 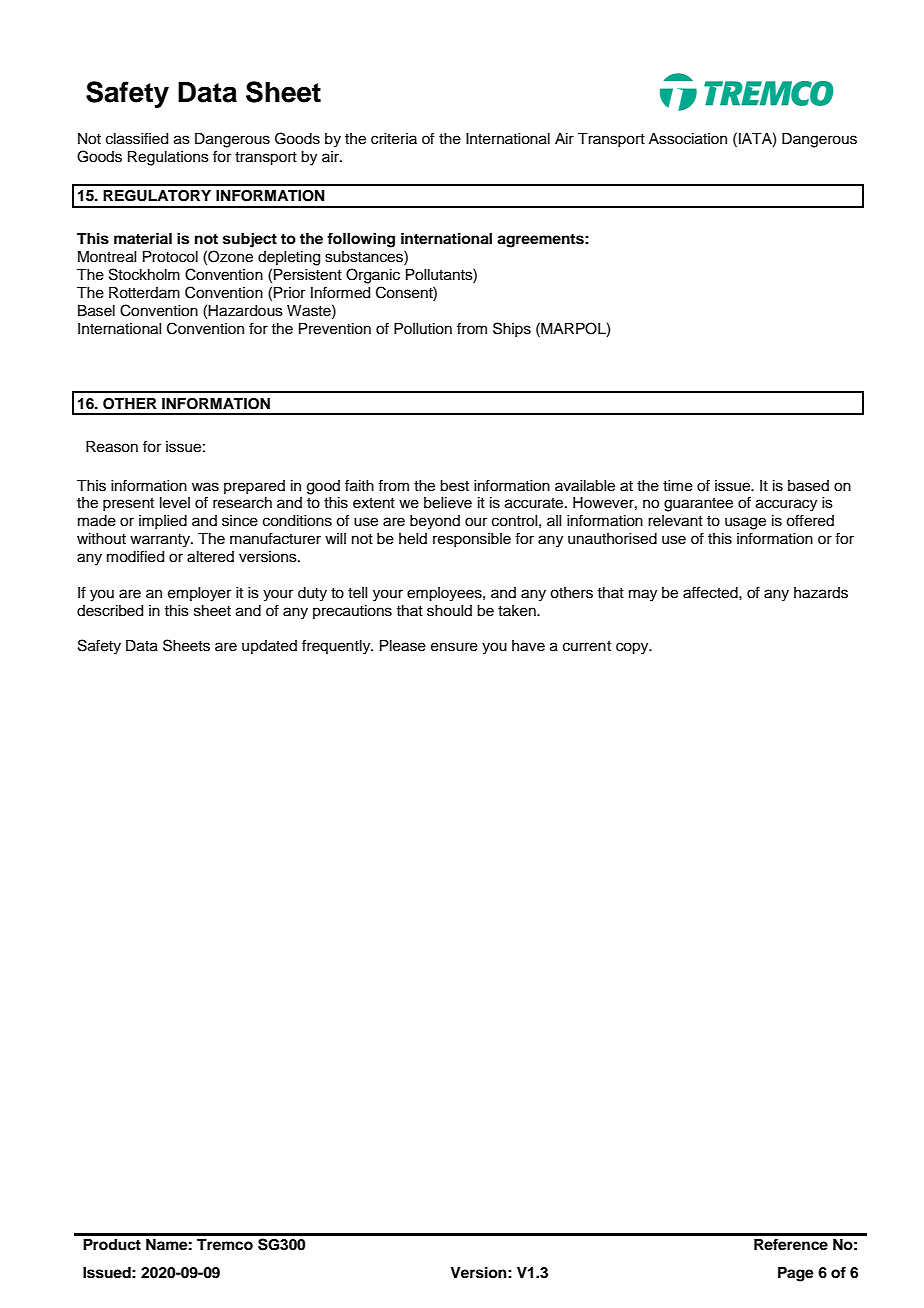 I want to click on Regulations, so click(x=168, y=158).
